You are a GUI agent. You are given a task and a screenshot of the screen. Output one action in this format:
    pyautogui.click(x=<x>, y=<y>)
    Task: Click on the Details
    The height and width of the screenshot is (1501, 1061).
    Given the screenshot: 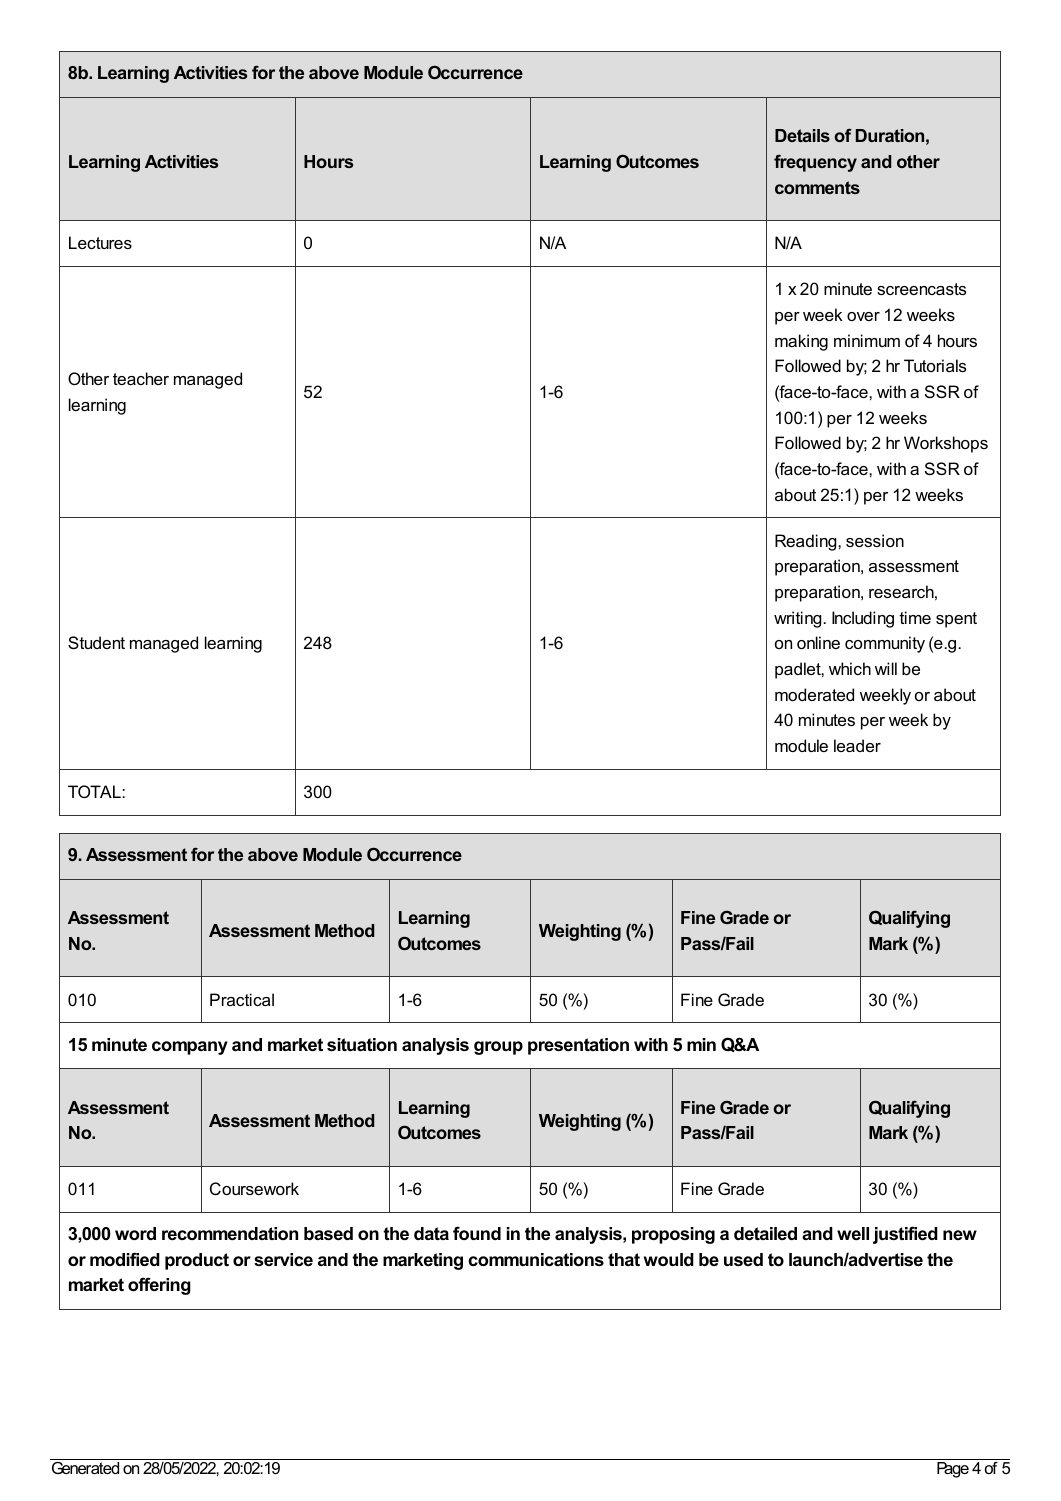 What is the action you would take?
    pyautogui.click(x=802, y=135)
